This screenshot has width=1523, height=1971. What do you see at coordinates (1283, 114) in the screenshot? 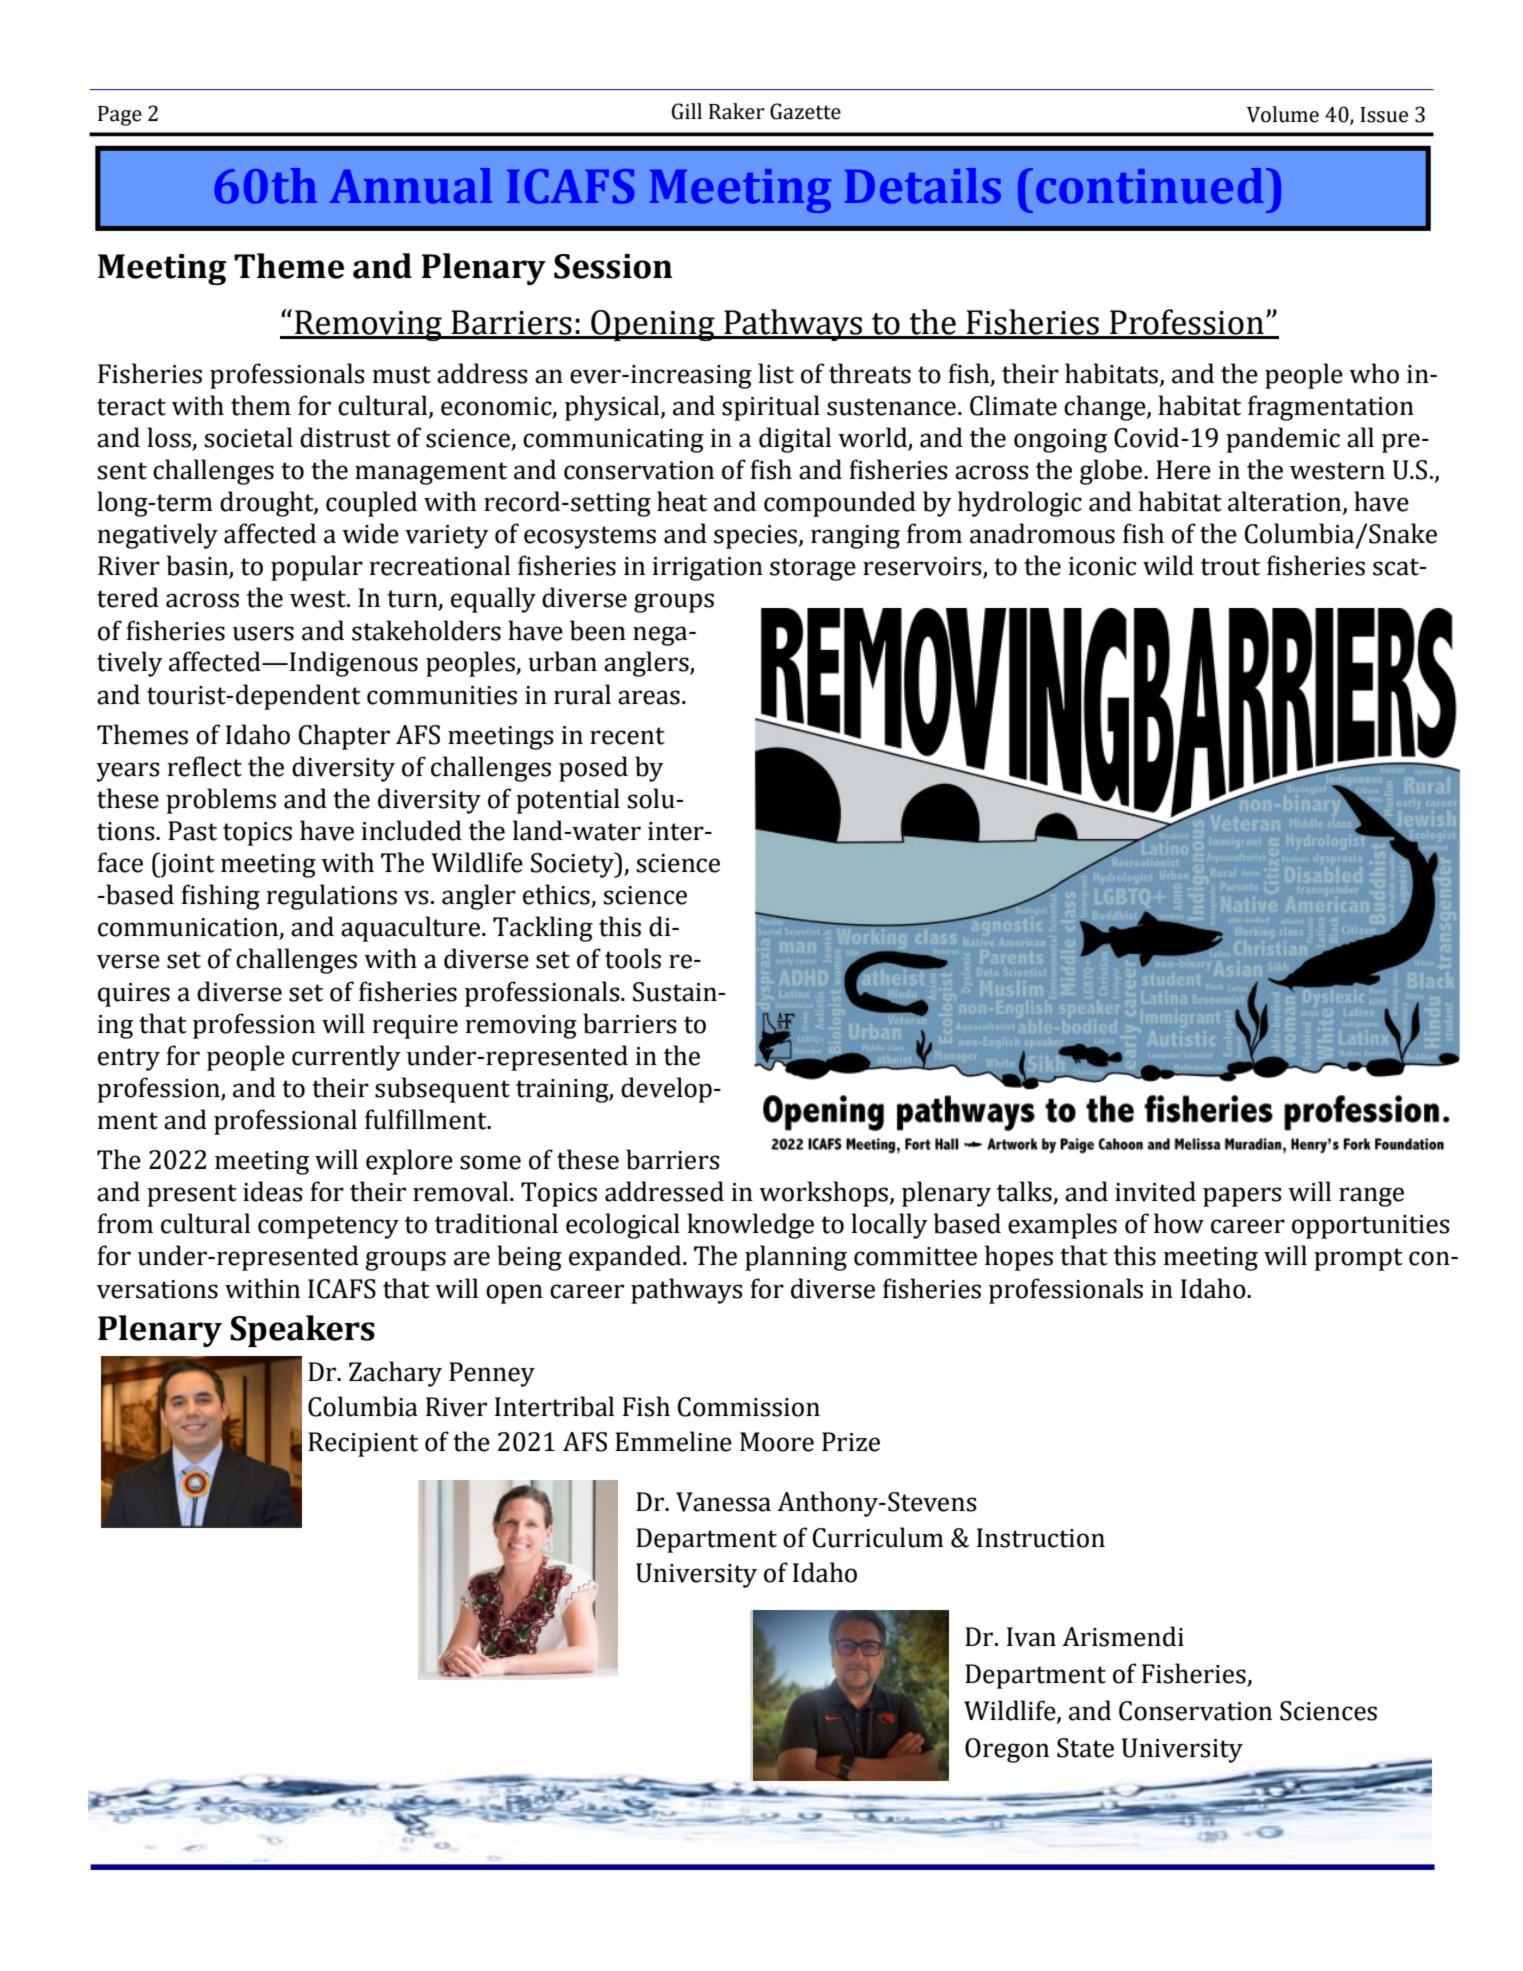
I see `Volume` at bounding box center [1283, 114].
